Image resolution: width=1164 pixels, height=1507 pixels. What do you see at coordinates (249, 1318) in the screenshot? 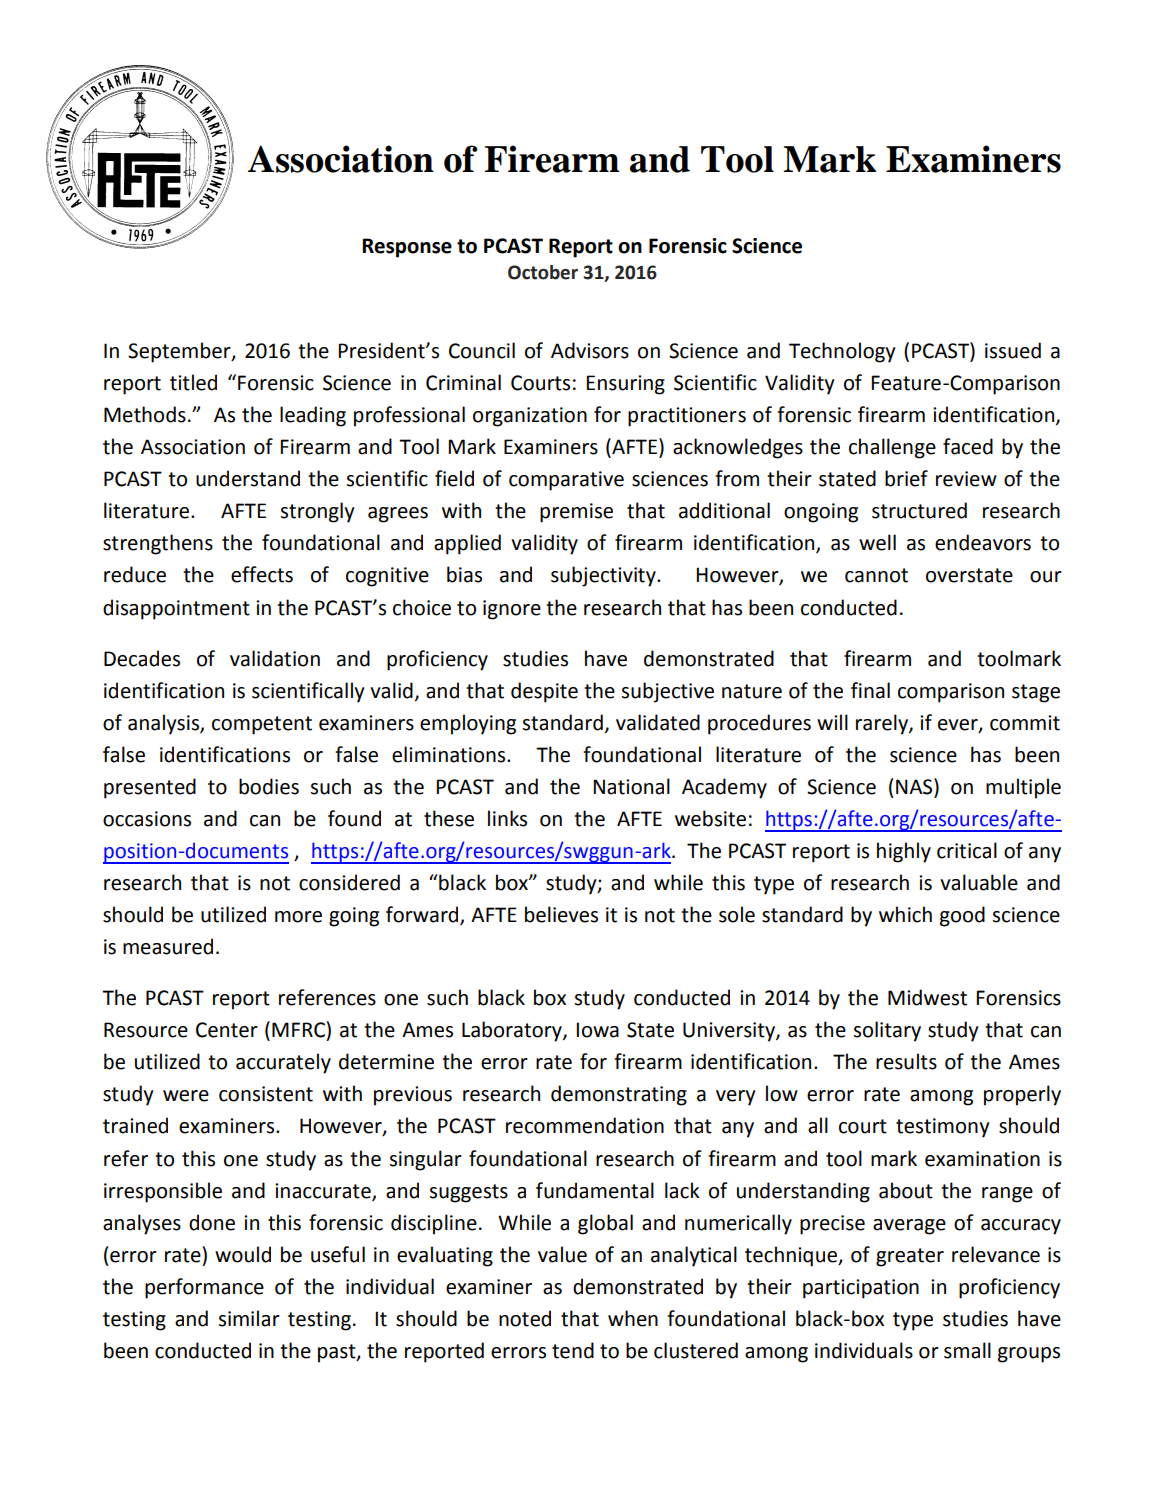
I see `similar` at bounding box center [249, 1318].
